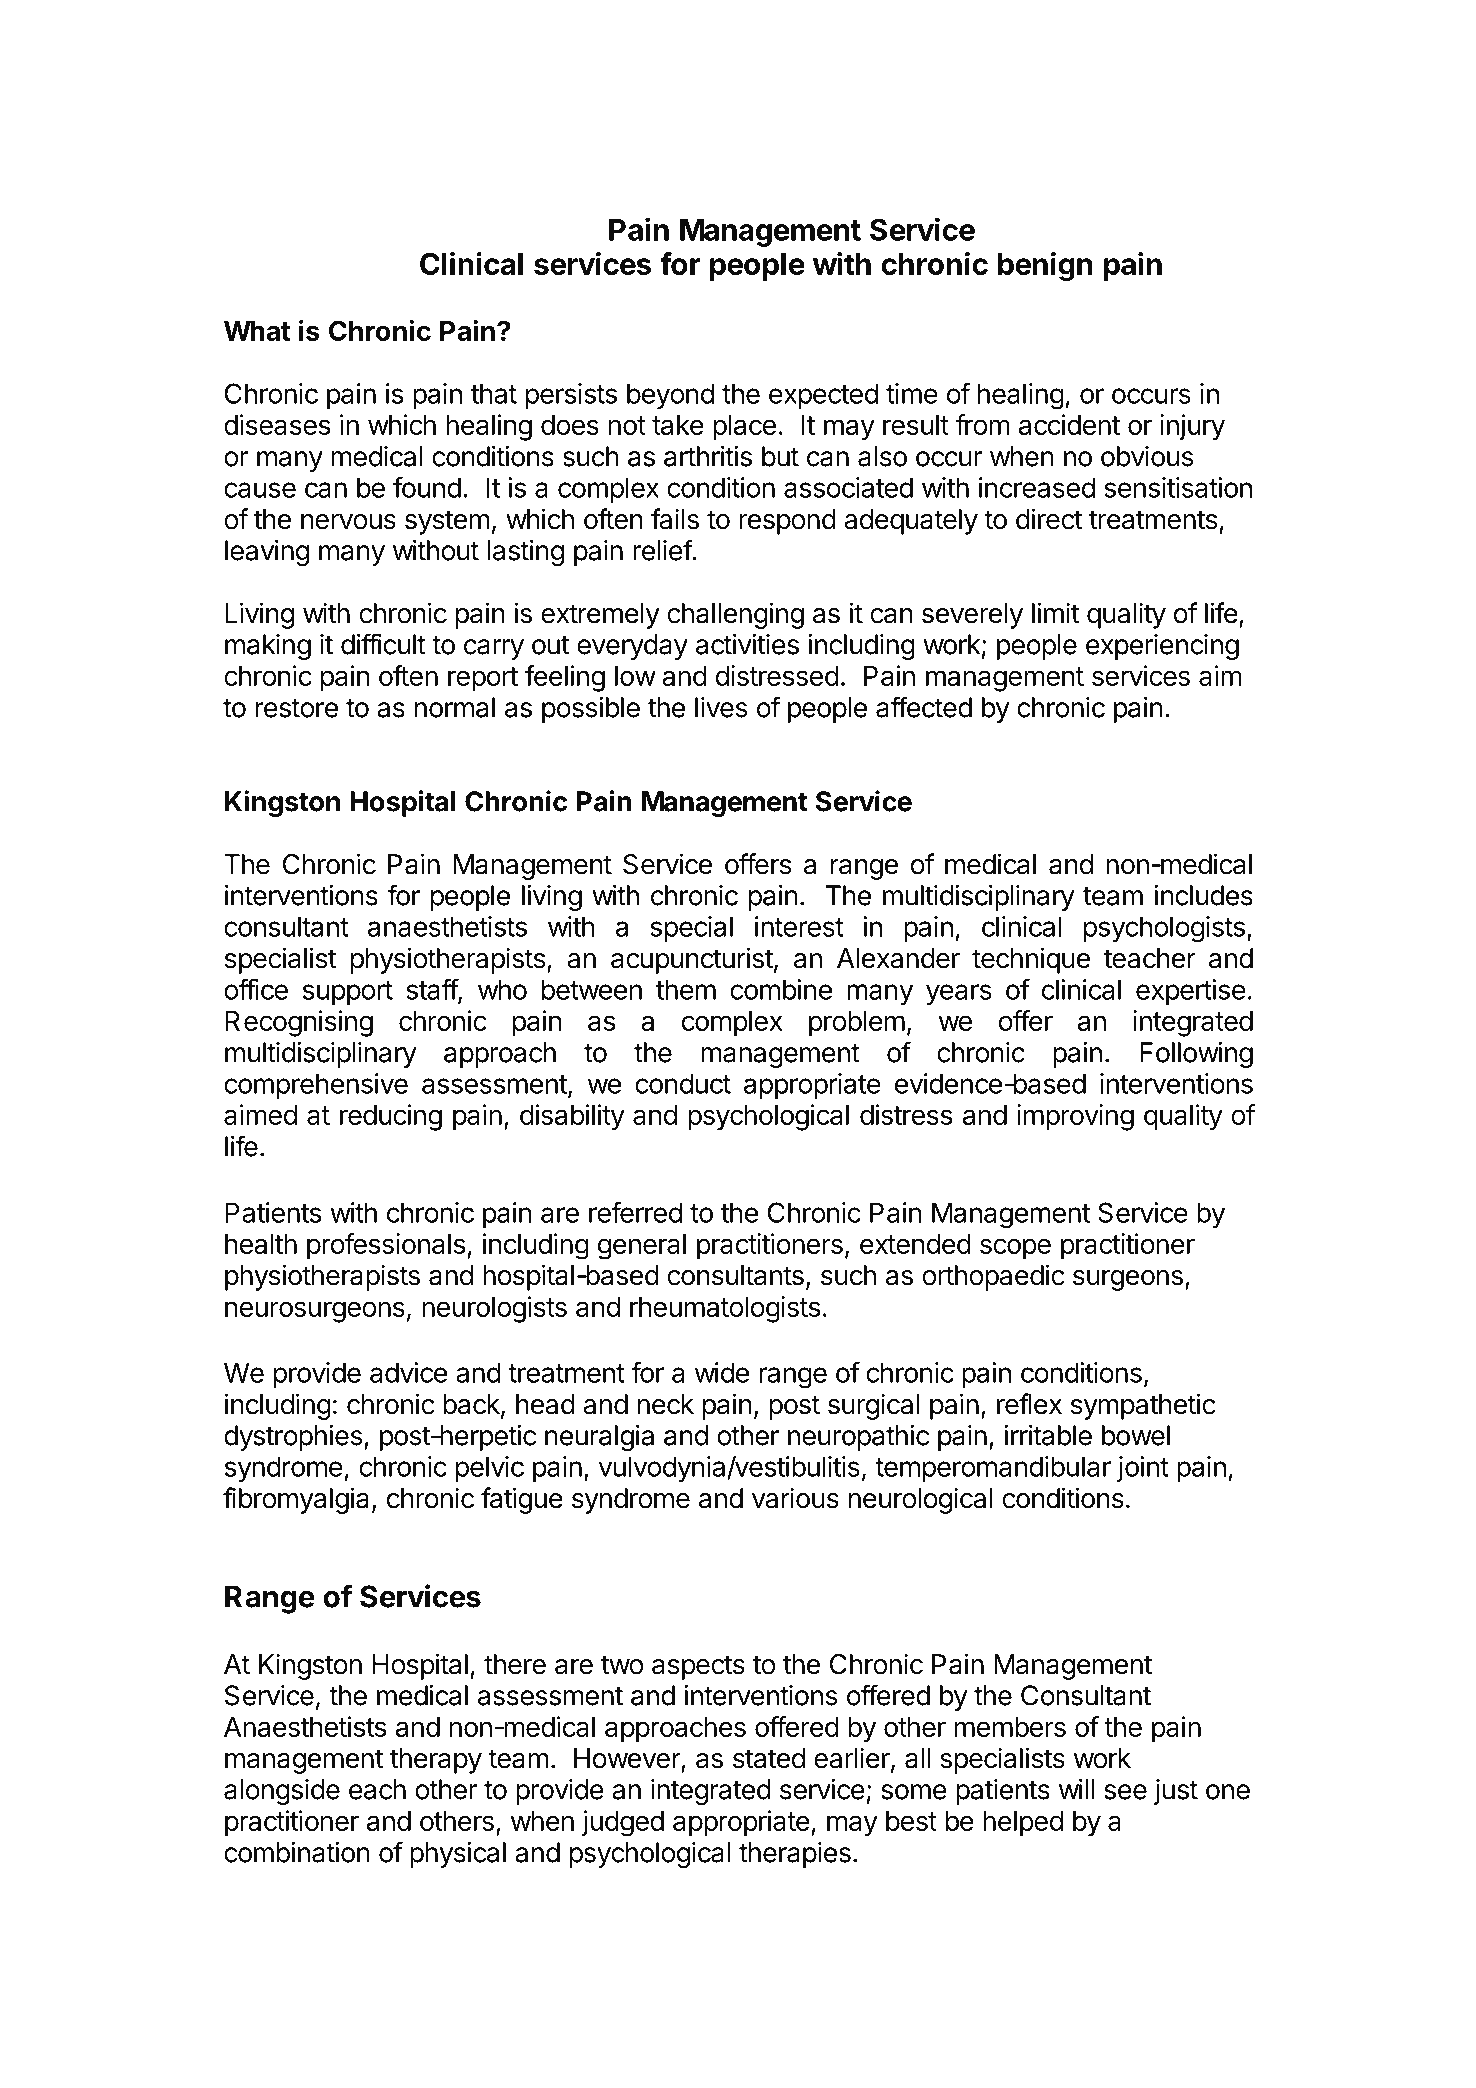 The width and height of the image is (1476, 2088). Describe the element at coordinates (1045, 266) in the image. I see `benign` at that location.
